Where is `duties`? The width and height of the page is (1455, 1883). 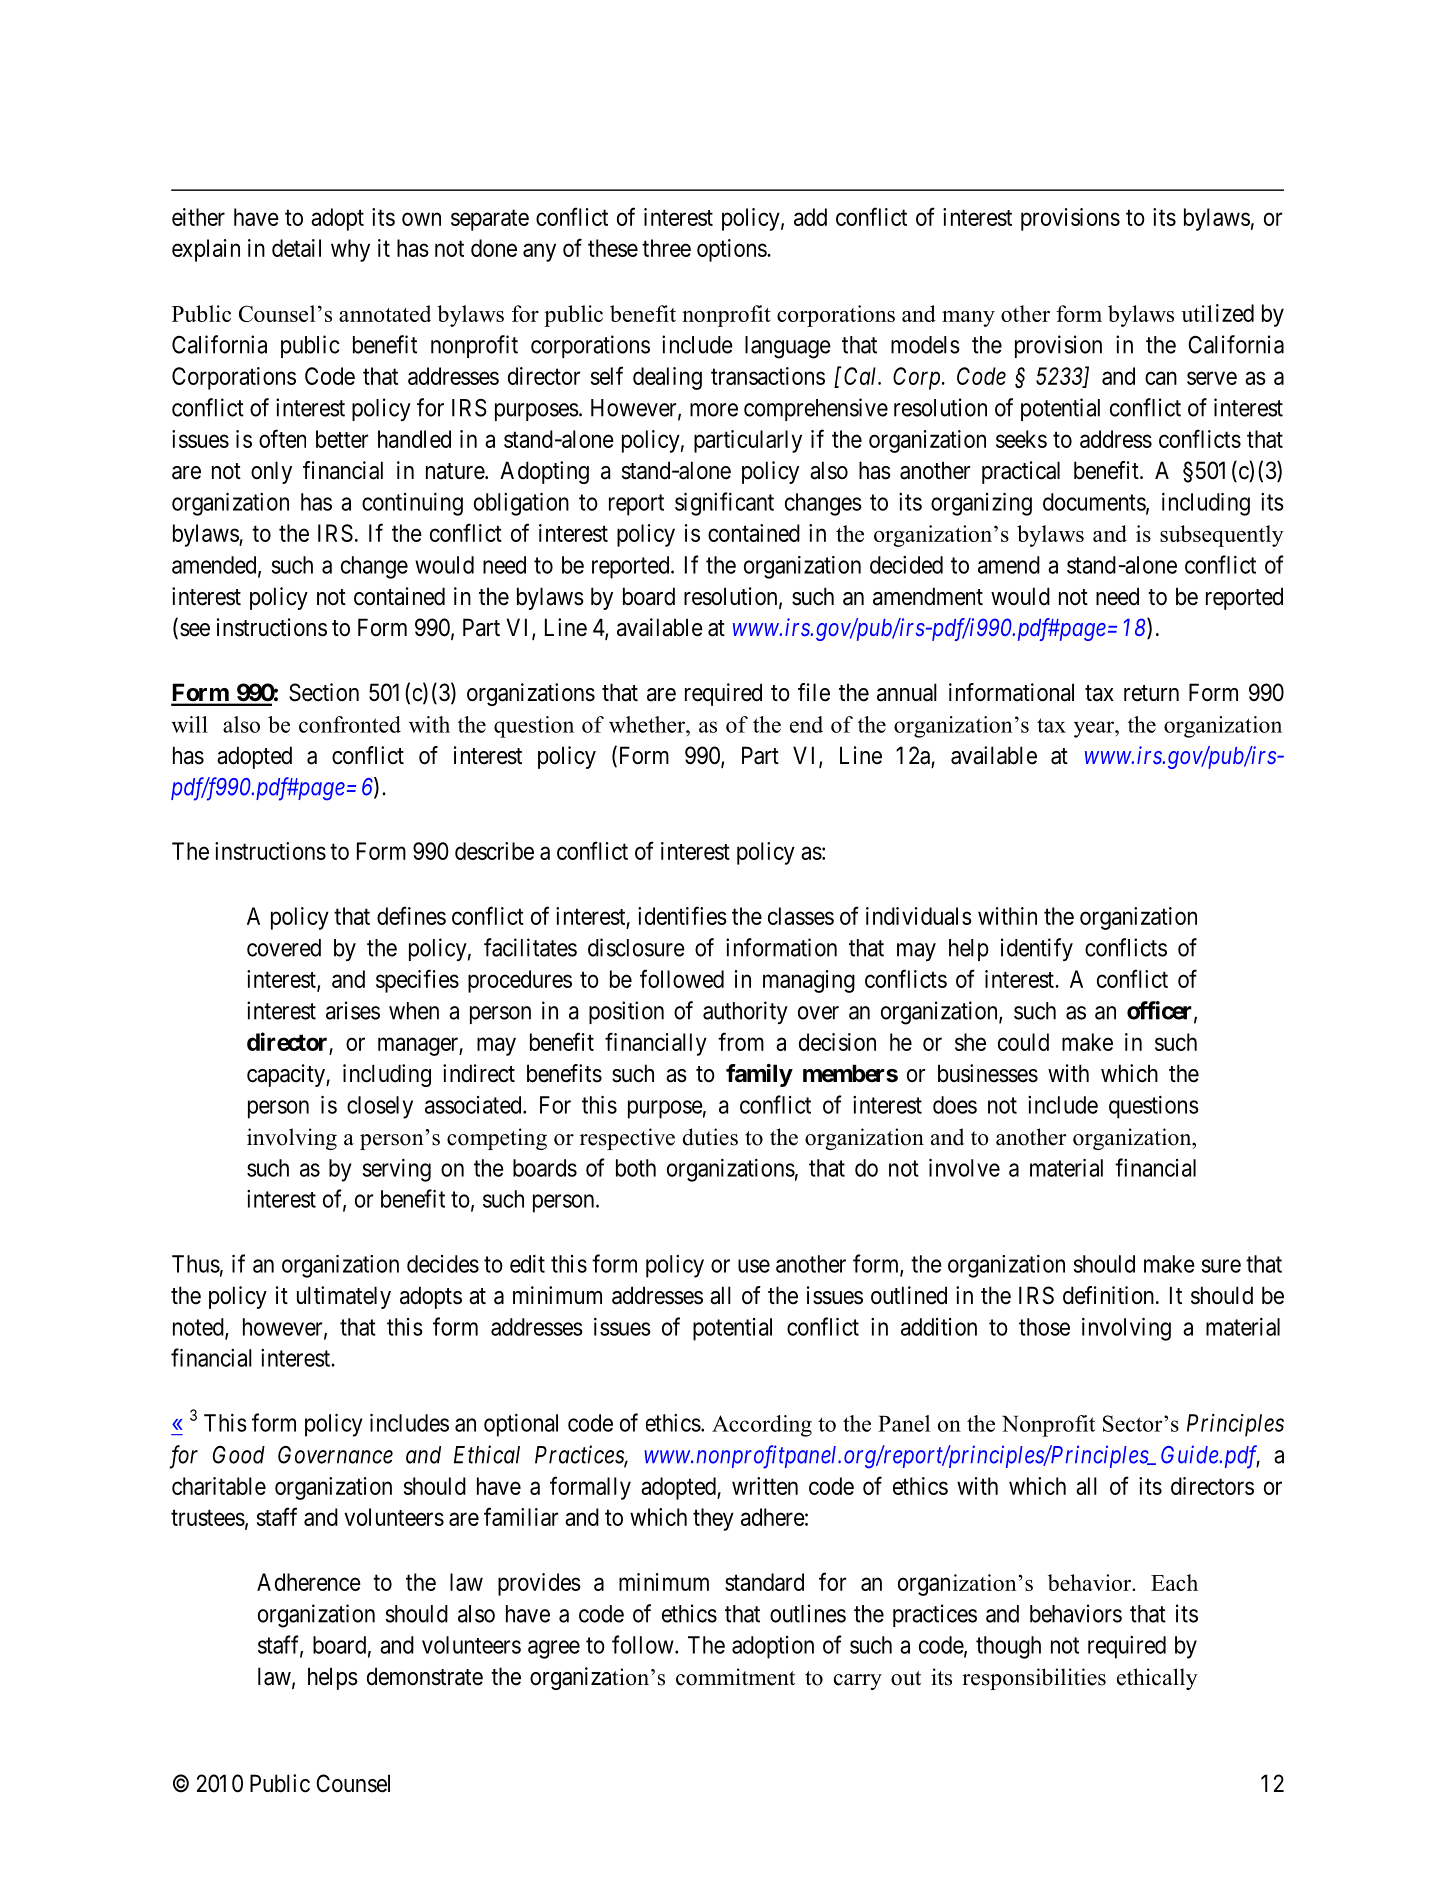 duties is located at coordinates (710, 1137).
